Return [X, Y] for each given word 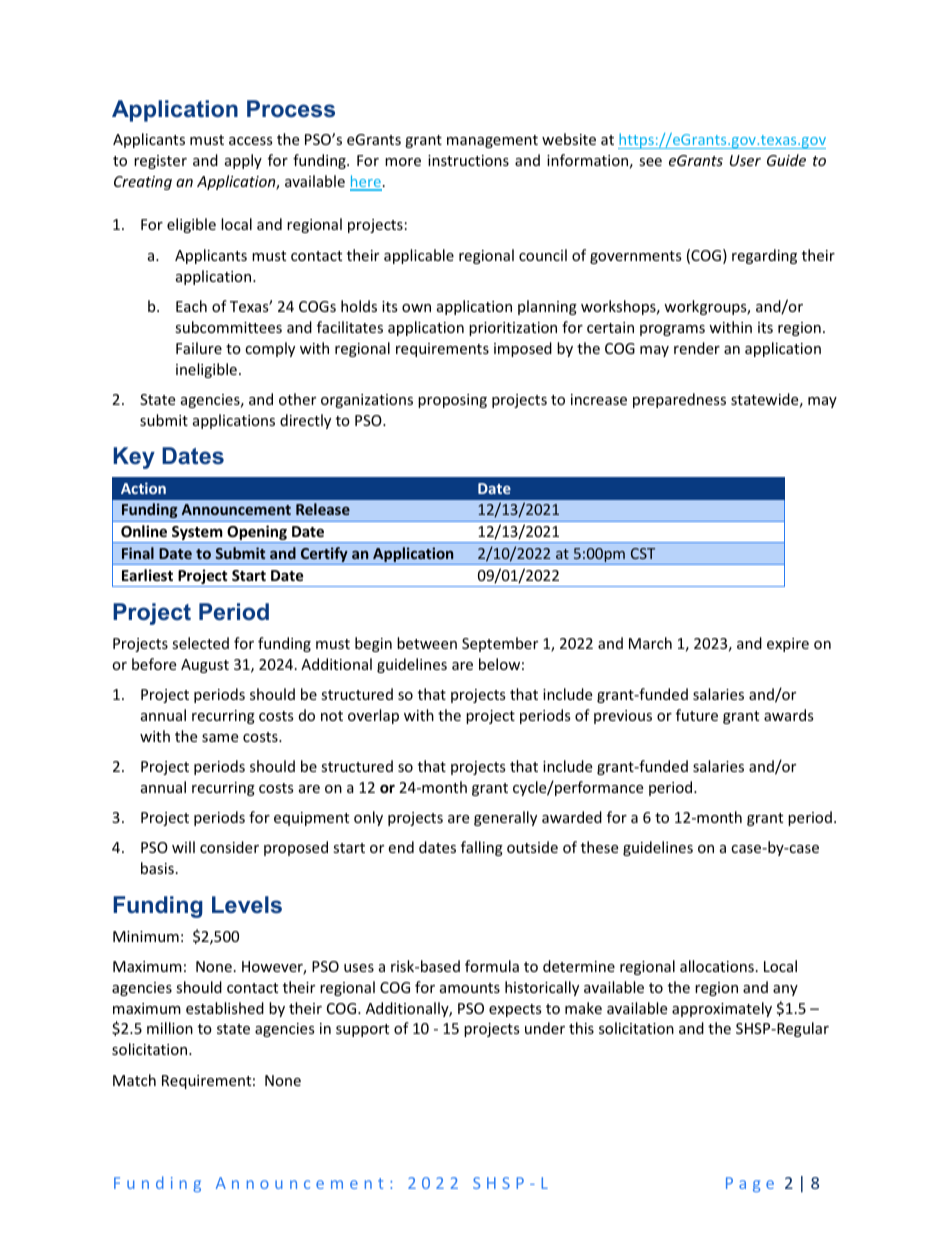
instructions [468, 160]
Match [134, 1080]
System [197, 534]
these [599, 847]
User [745, 160]
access [251, 141]
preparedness [679, 400]
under [545, 1028]
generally [505, 818]
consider [229, 847]
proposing [452, 401]
